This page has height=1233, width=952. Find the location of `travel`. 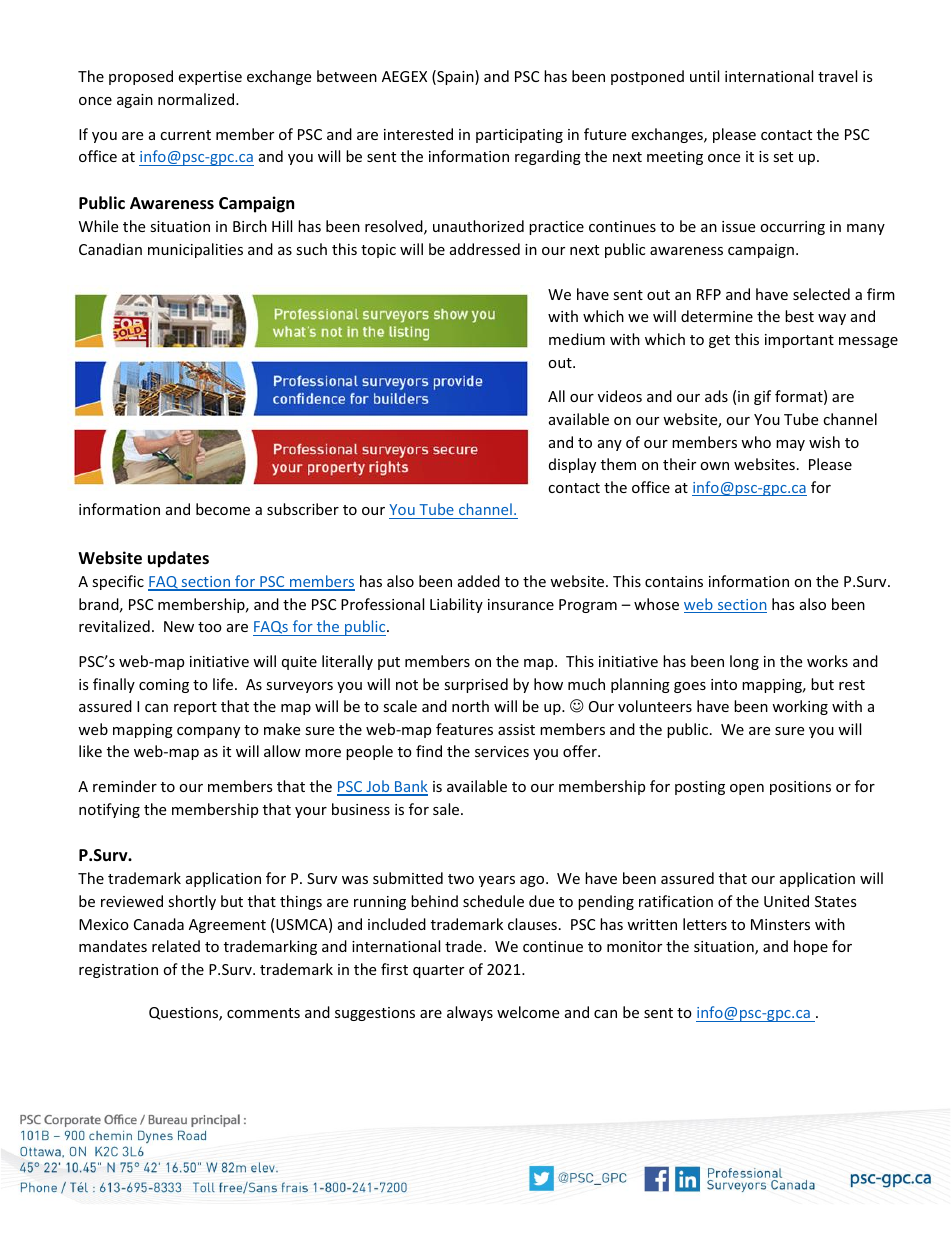

travel is located at coordinates (837, 76).
